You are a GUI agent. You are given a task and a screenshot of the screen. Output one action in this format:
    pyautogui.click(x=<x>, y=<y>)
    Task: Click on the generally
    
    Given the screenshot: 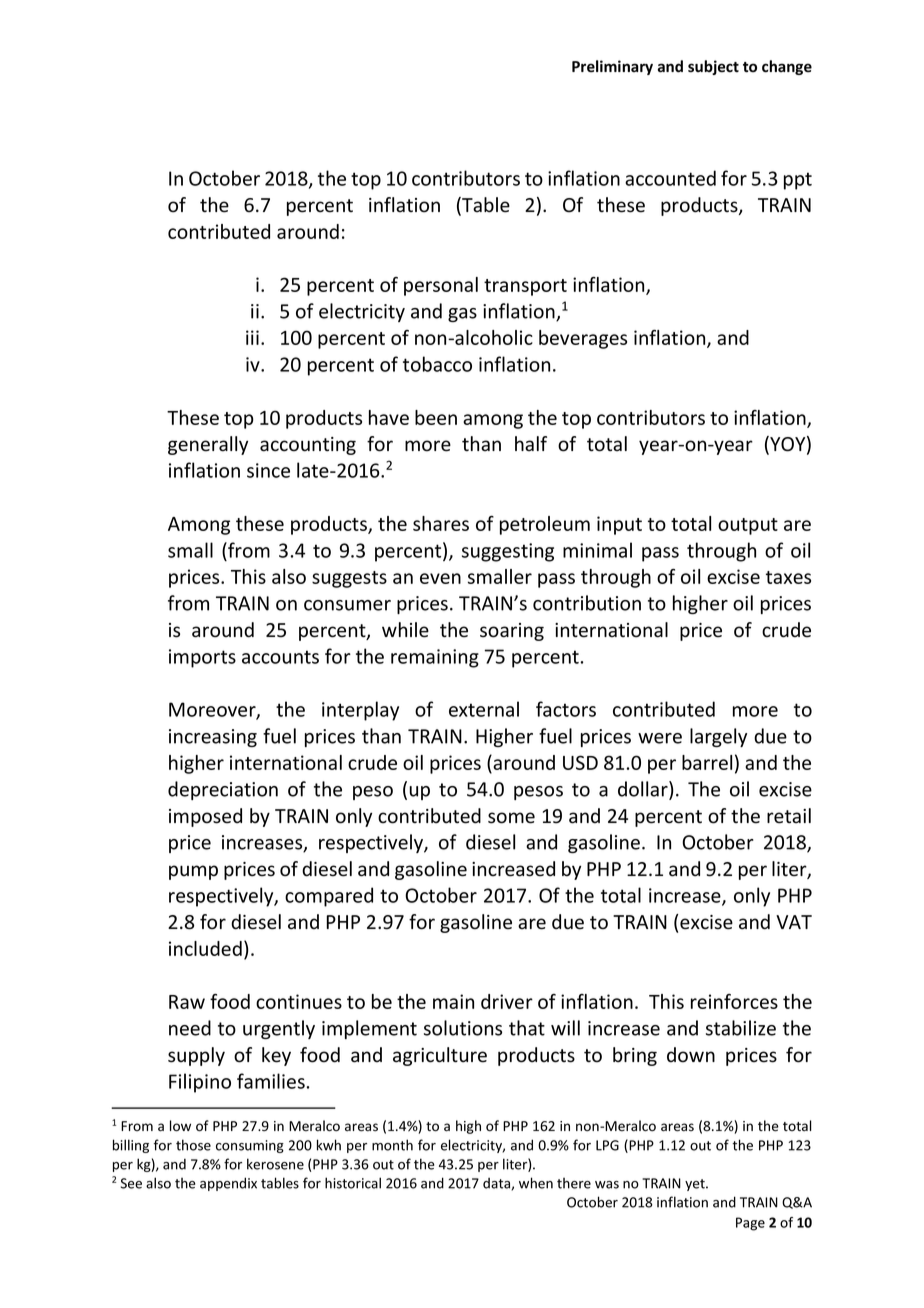 What is the action you would take?
    pyautogui.click(x=208, y=445)
